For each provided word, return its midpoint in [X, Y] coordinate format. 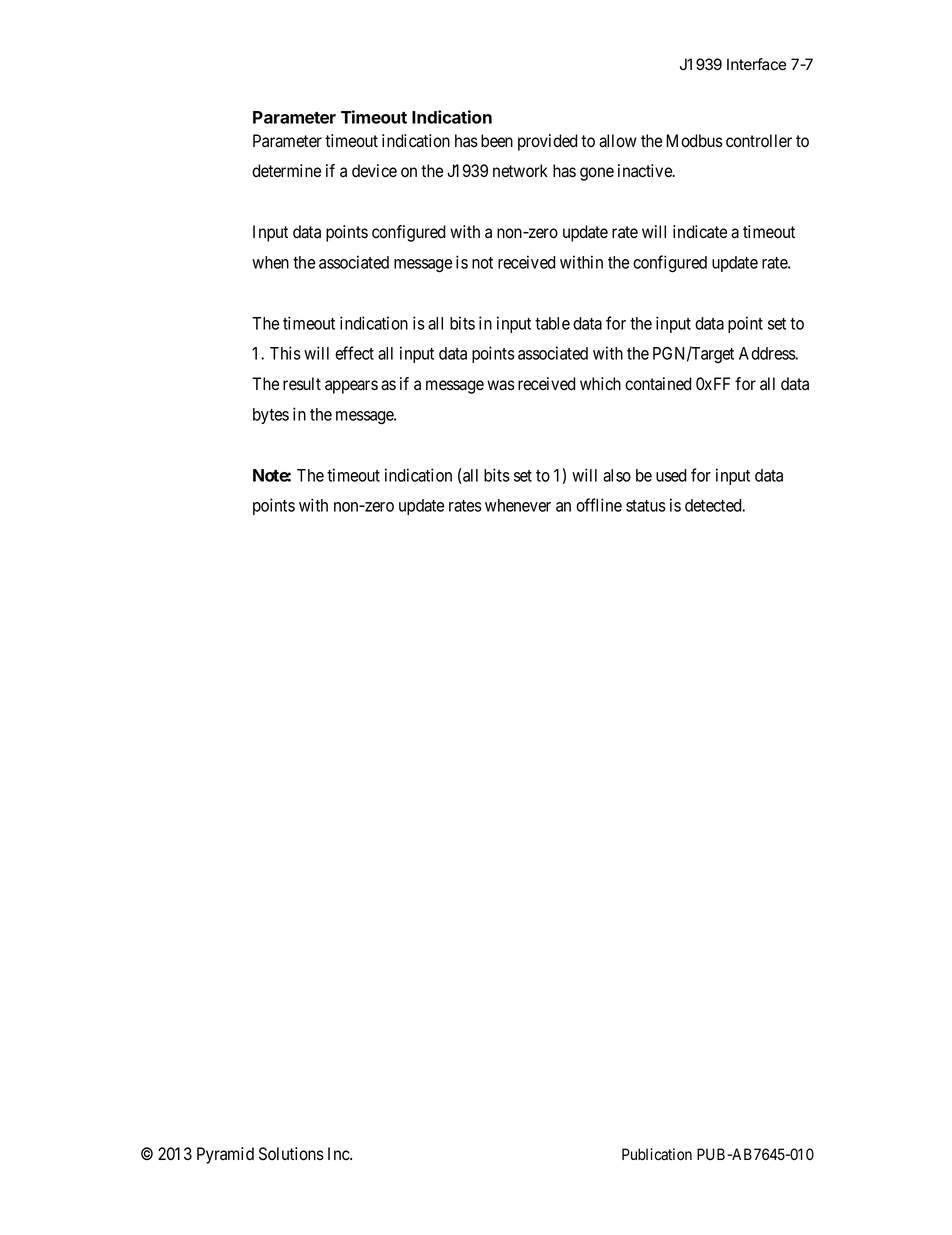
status [646, 506]
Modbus [694, 141]
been [497, 141]
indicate [700, 232]
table [552, 323]
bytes [271, 416]
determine [286, 171]
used [671, 475]
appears [351, 387]
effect [354, 353]
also [617, 475]
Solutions [291, 1154]
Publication [657, 1154]
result [302, 384]
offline [599, 505]
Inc [339, 1153]
